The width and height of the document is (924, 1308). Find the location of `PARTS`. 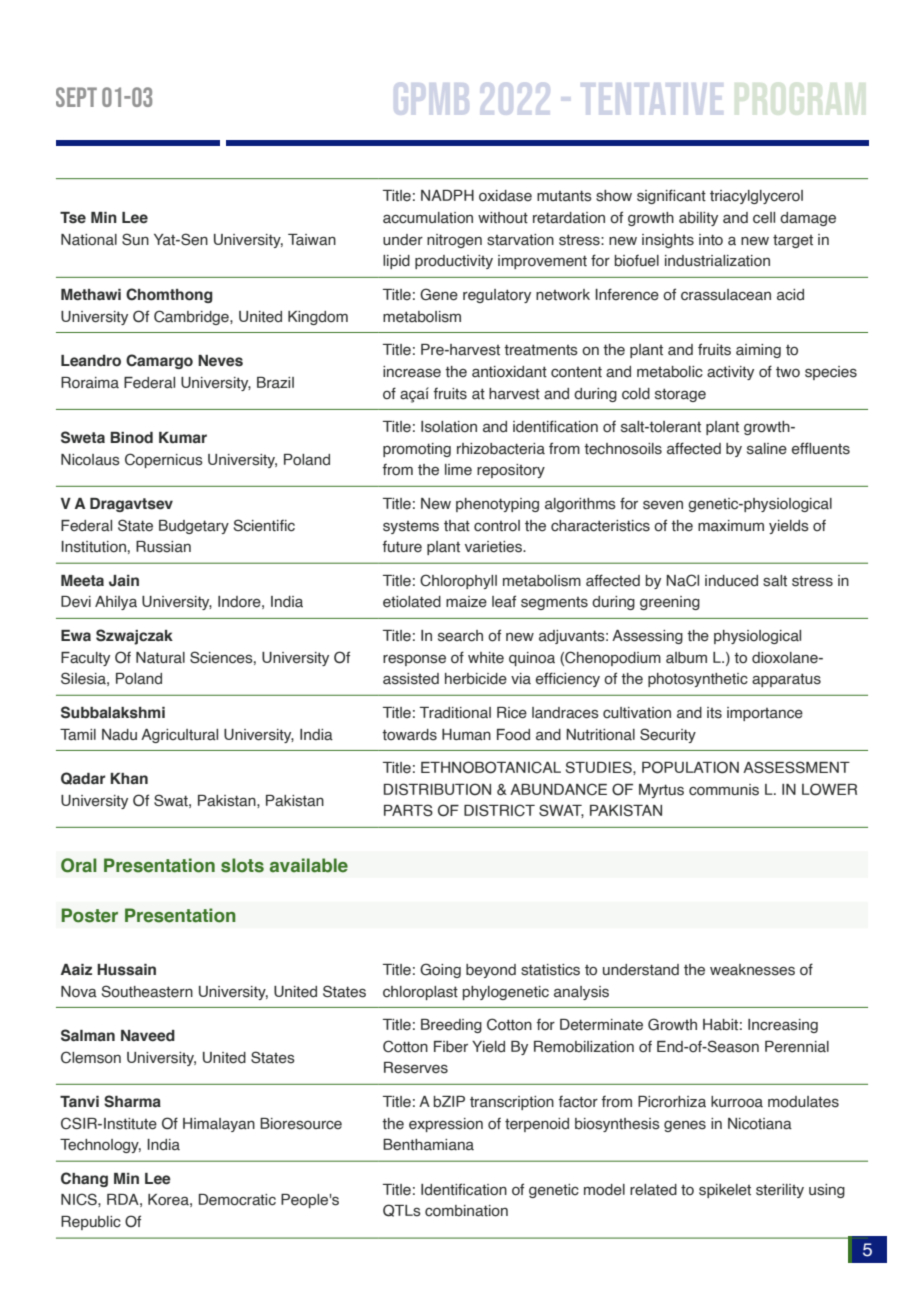

PARTS is located at coordinates (408, 810).
